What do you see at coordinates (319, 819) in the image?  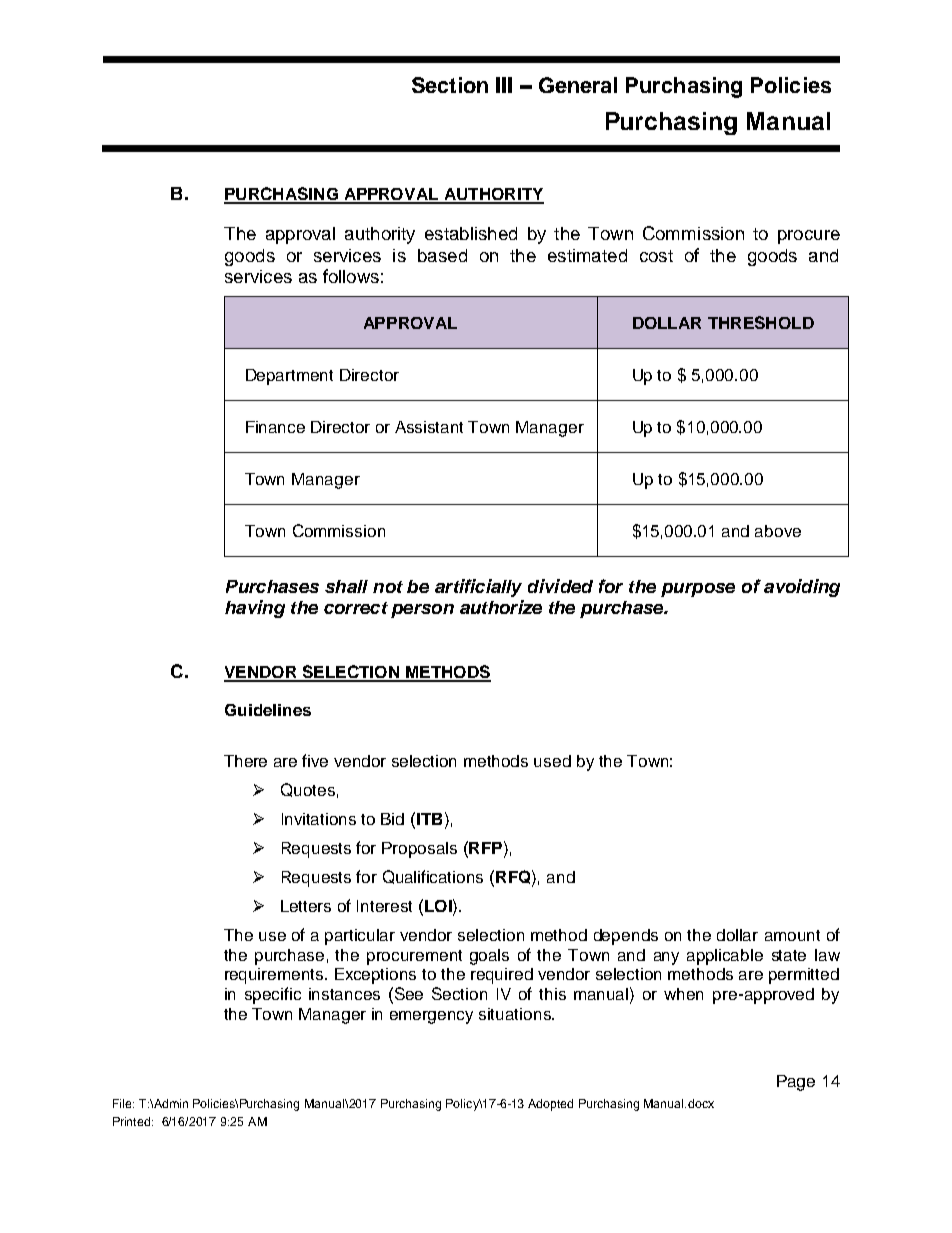 I see `Invitations` at bounding box center [319, 819].
